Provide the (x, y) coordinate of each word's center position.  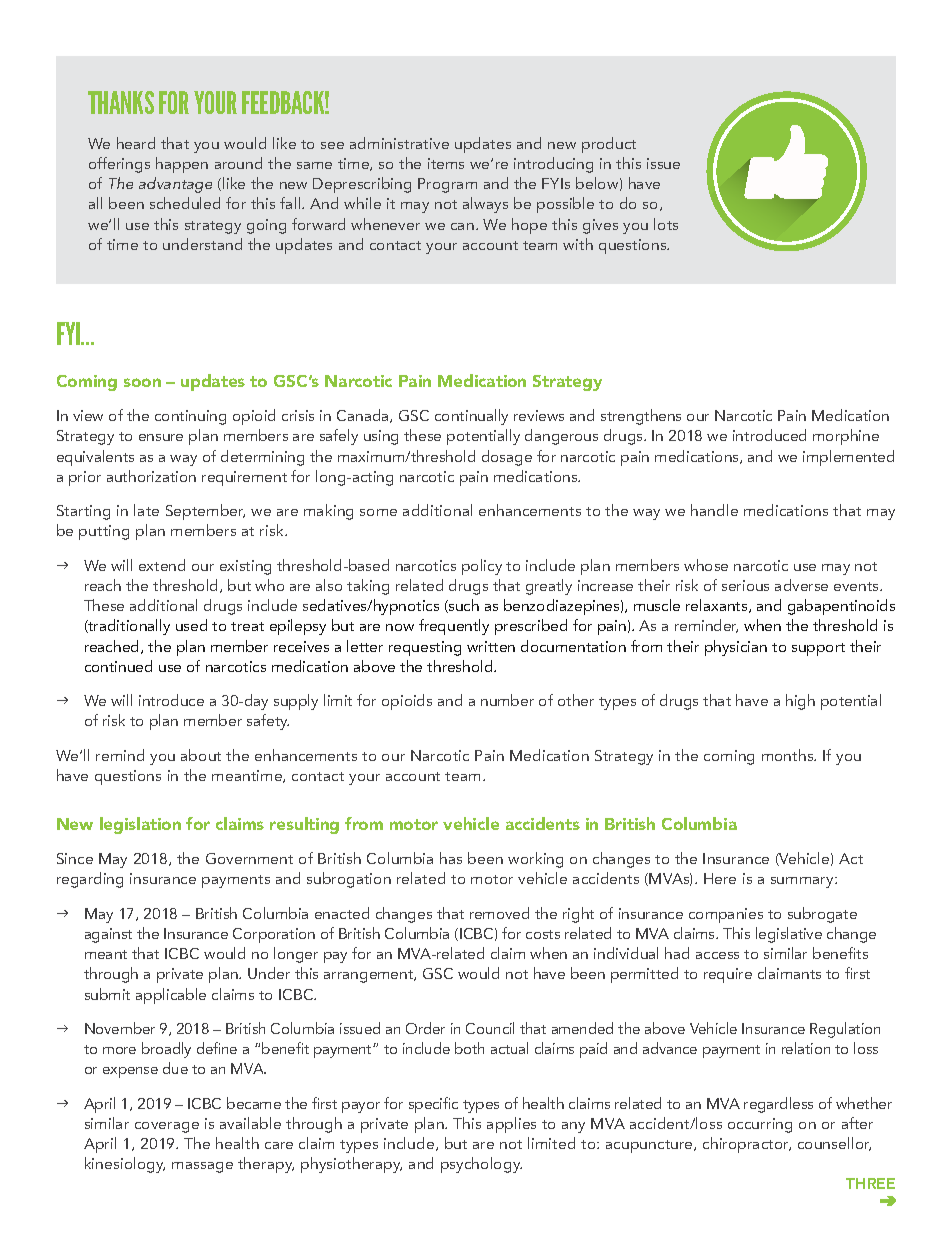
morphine (846, 437)
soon (142, 382)
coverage (167, 1127)
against (108, 935)
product (609, 145)
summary (803, 882)
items (446, 163)
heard (136, 143)
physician (736, 648)
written (491, 646)
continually (471, 417)
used (191, 625)
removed (499, 913)
